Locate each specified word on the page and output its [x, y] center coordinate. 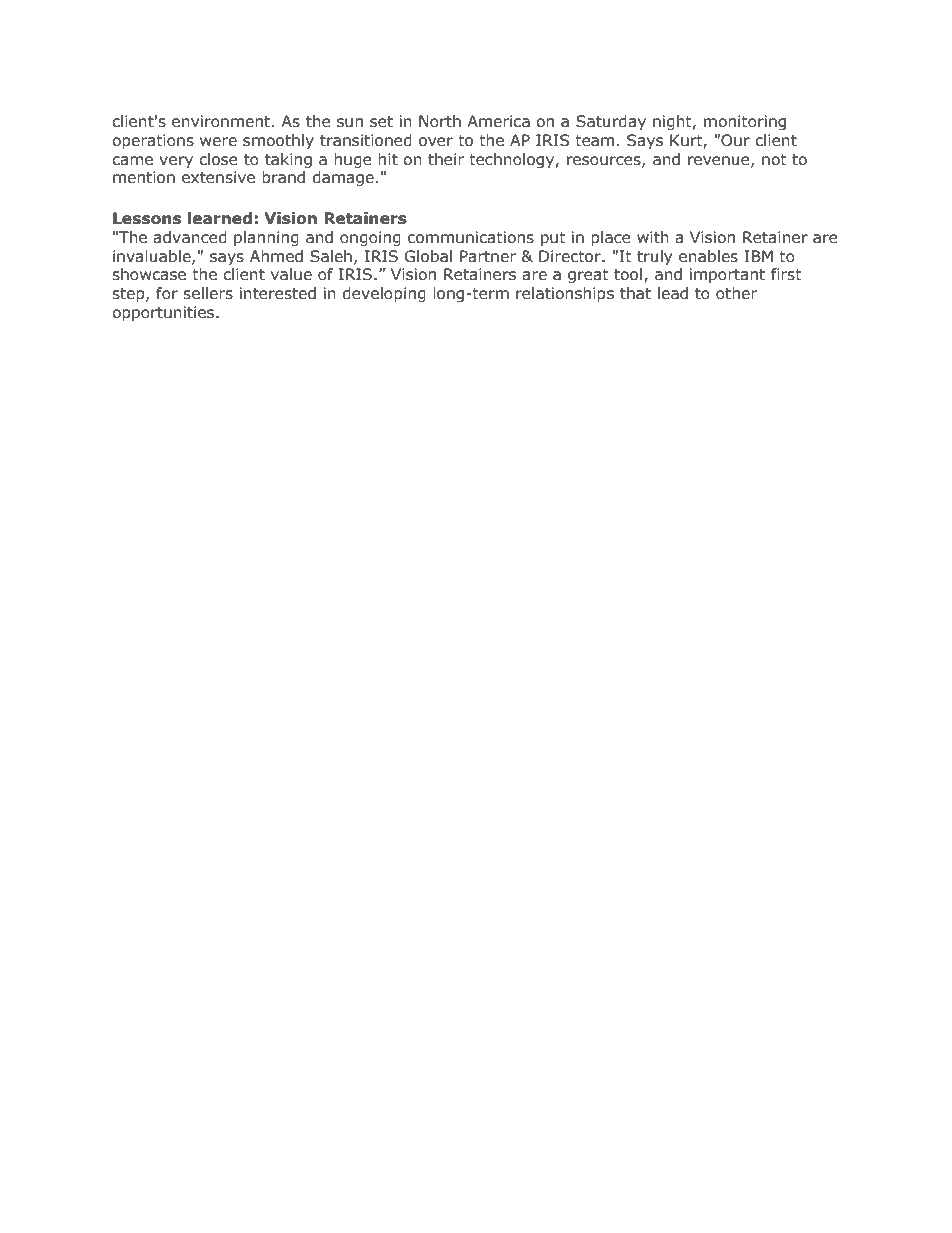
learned [220, 218]
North [440, 121]
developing [384, 294]
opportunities [164, 313]
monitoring [745, 122]
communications [471, 237]
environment [222, 121]
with [653, 237]
